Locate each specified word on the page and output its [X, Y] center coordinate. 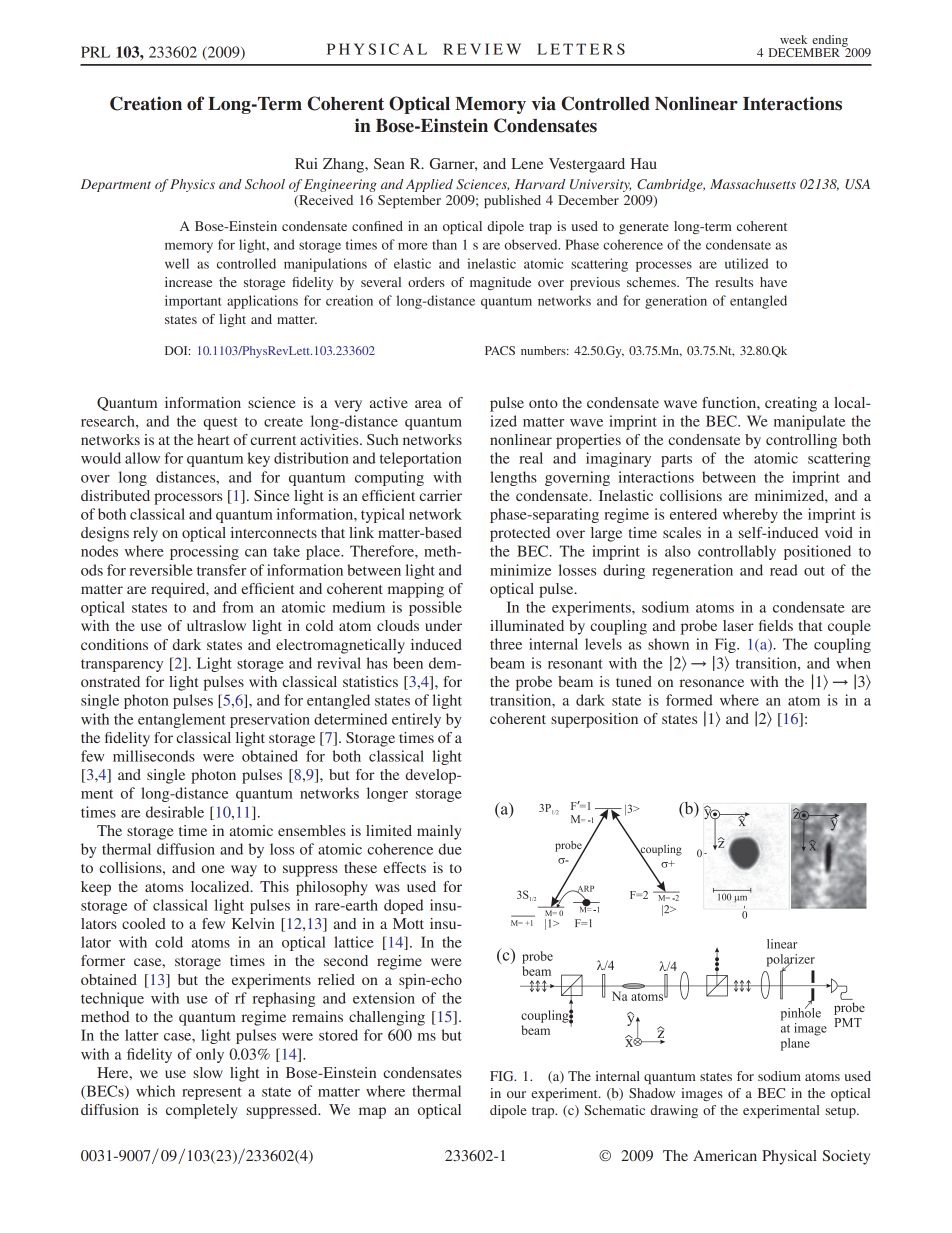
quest [220, 423]
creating [791, 404]
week [793, 39]
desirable [175, 812]
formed [689, 700]
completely [202, 1111]
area [428, 404]
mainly [439, 832]
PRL [95, 52]
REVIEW [482, 49]
